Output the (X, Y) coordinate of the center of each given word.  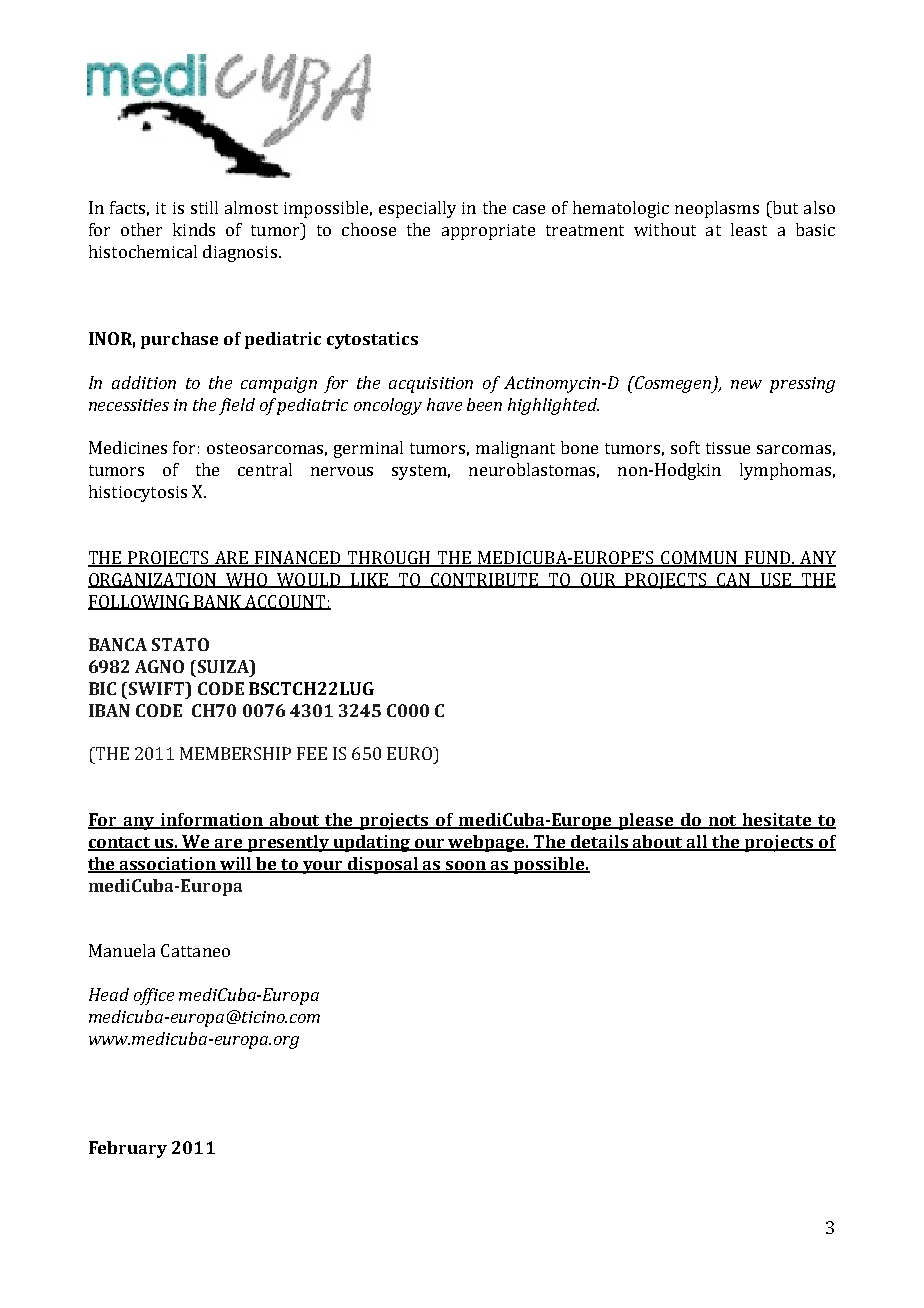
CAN (733, 580)
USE (775, 580)
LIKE (369, 580)
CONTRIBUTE (485, 580)
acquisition (431, 385)
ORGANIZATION (153, 580)
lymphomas (785, 471)
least (749, 229)
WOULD (308, 580)
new (746, 384)
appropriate (488, 232)
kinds (194, 229)
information (213, 821)
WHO (247, 580)
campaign (279, 385)
